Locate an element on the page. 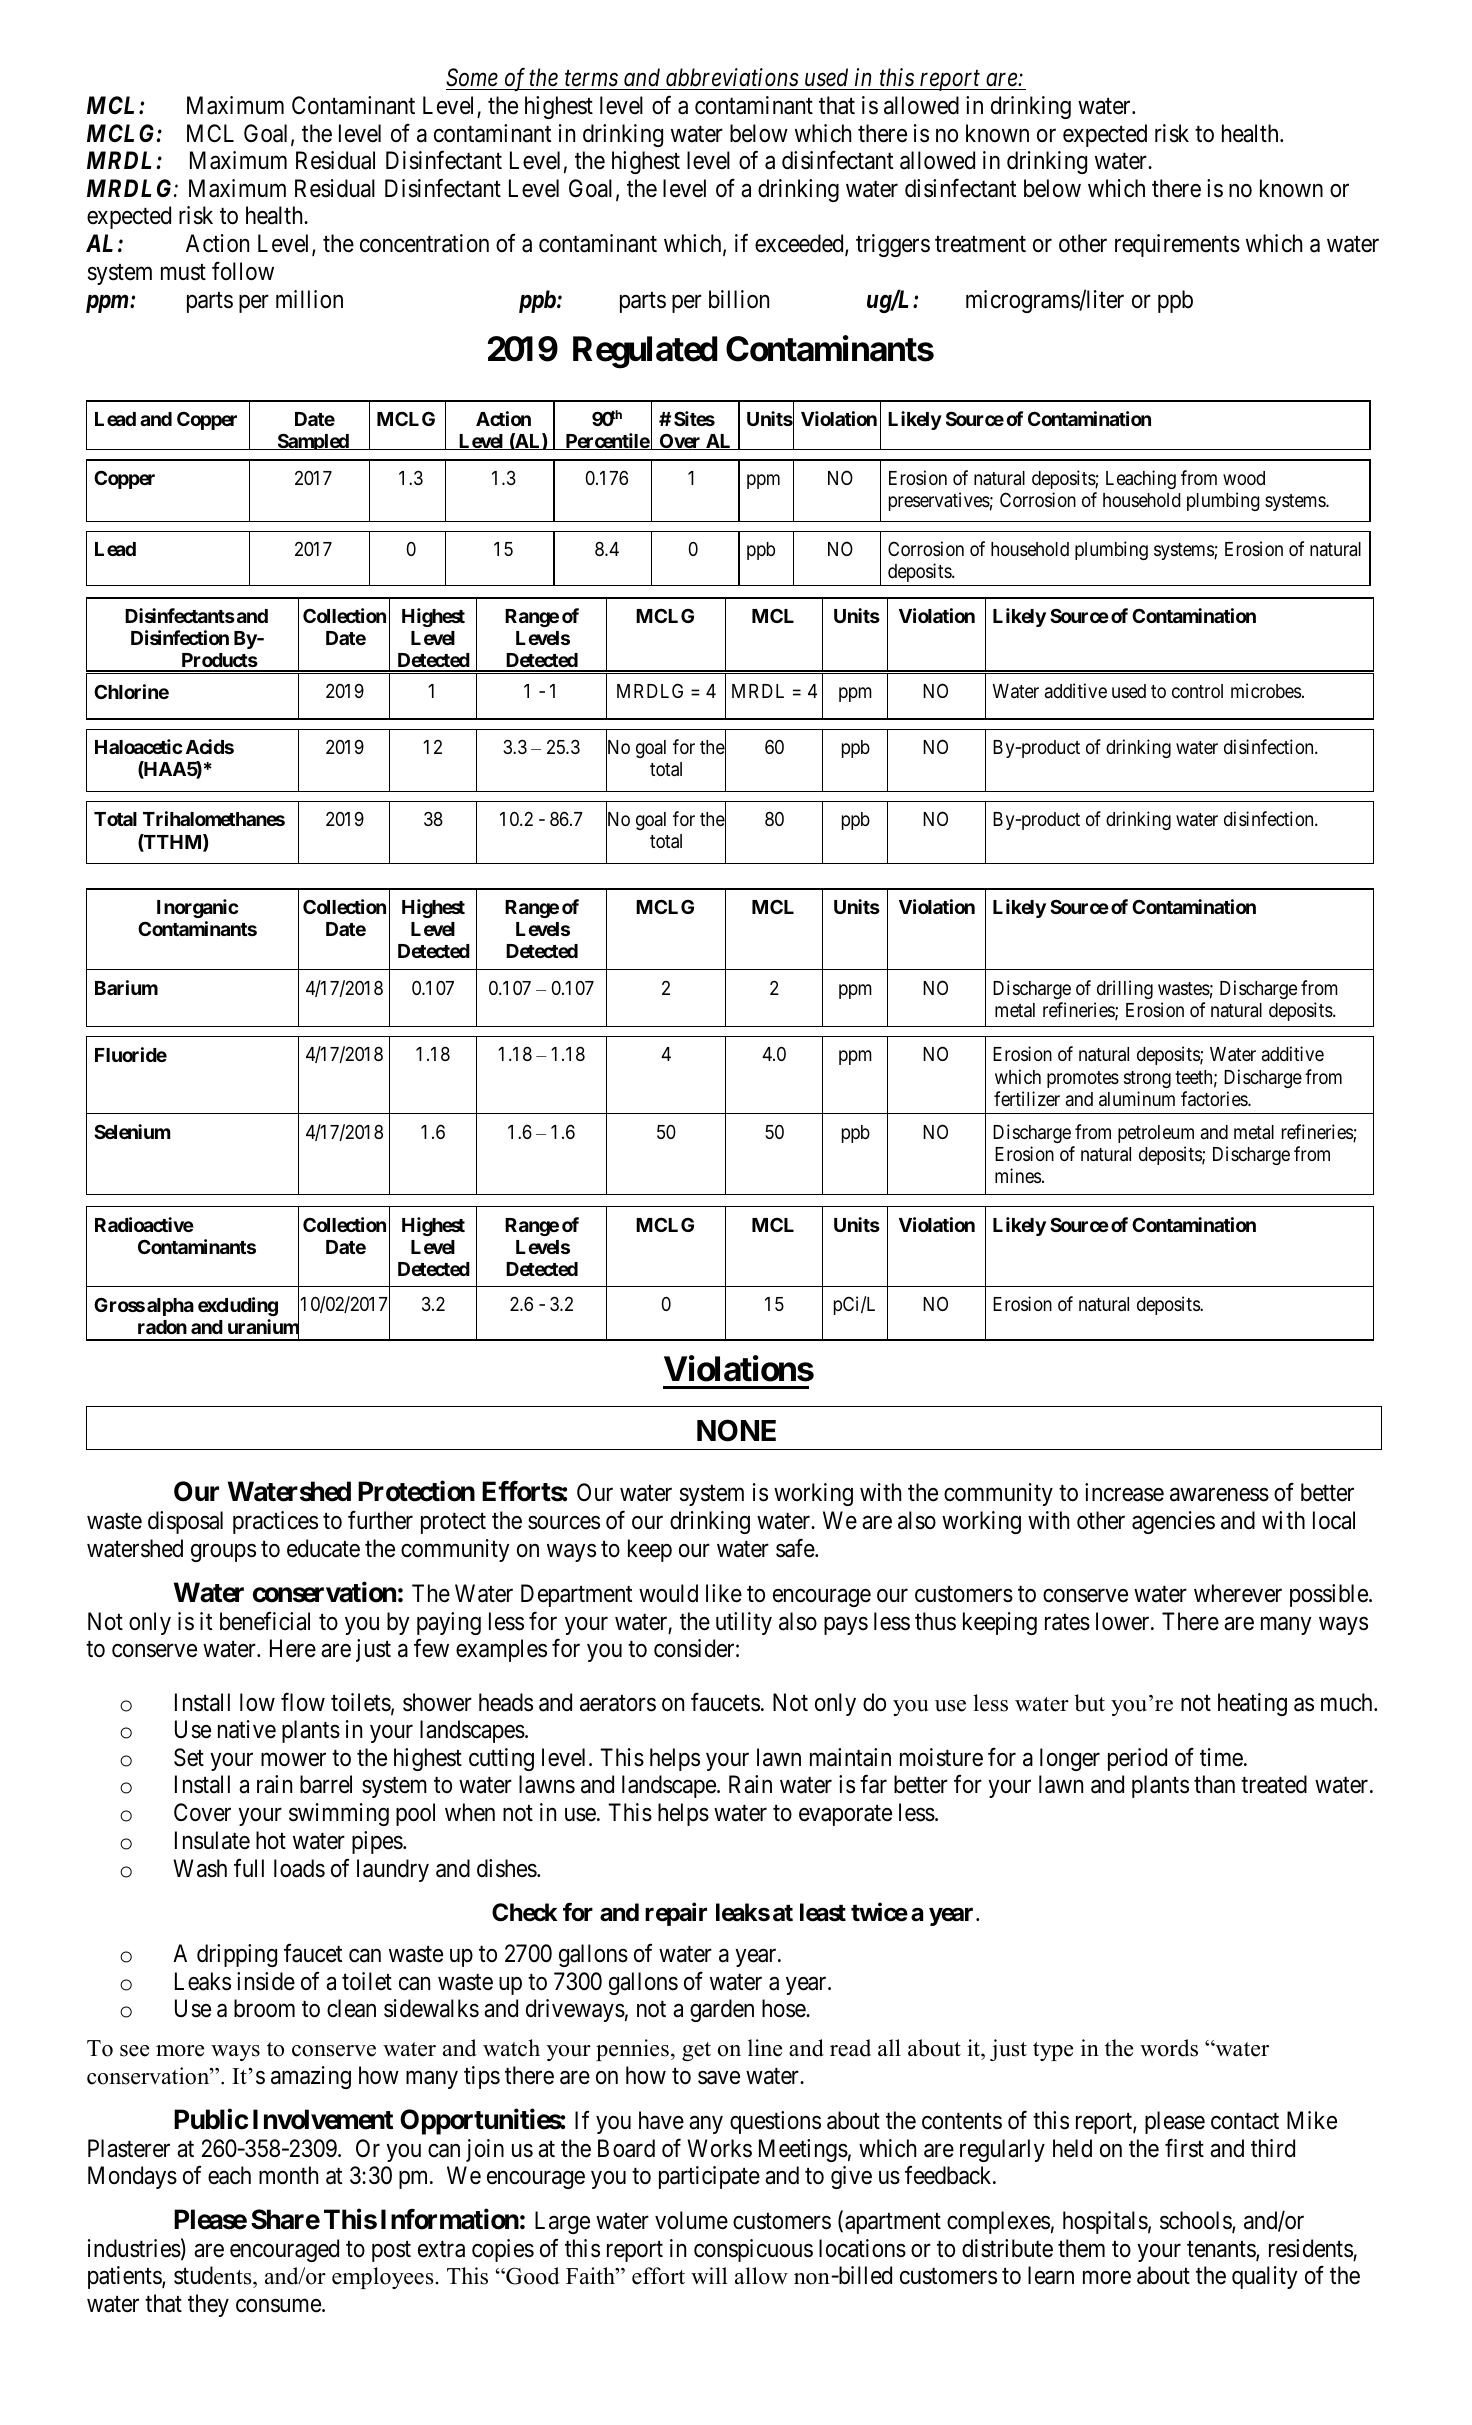  follow is located at coordinates (243, 271).
